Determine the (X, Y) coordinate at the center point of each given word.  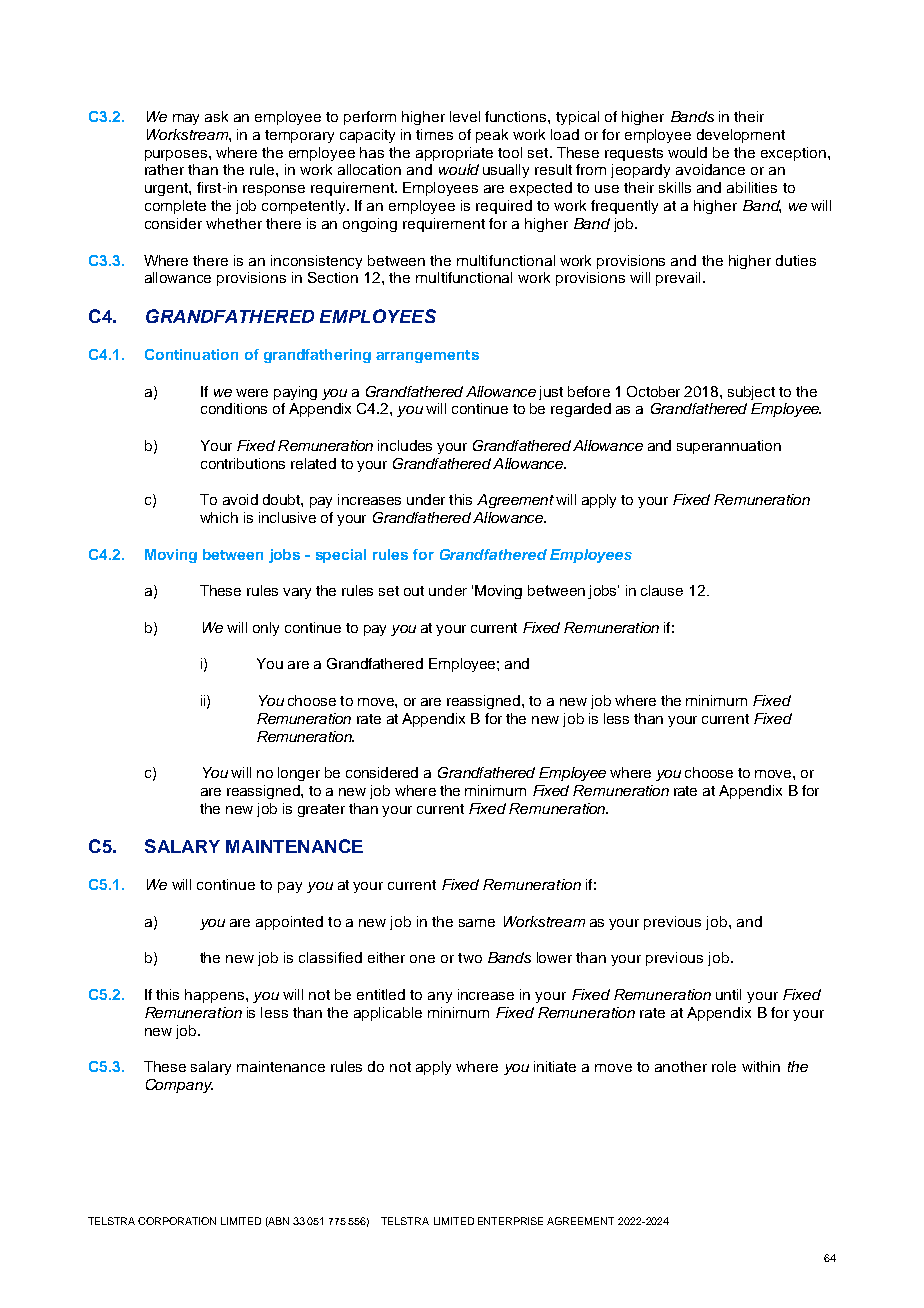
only (266, 629)
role (724, 1066)
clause (662, 590)
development (741, 136)
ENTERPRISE (510, 1221)
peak (492, 136)
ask (216, 116)
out (414, 591)
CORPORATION (177, 1221)
